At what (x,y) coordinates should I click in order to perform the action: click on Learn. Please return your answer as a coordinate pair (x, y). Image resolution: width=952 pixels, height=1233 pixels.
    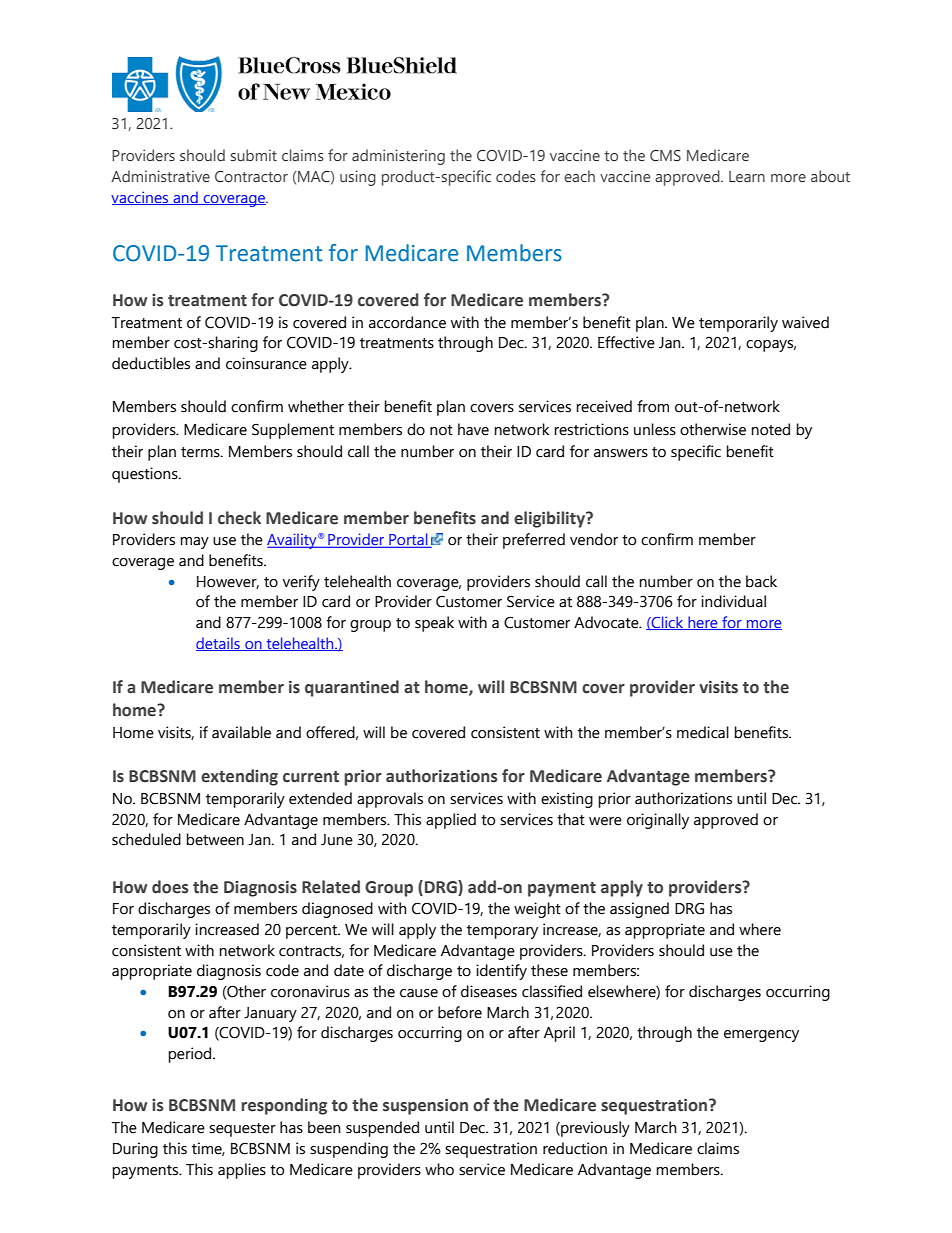
    Looking at the image, I should click on (747, 176).
